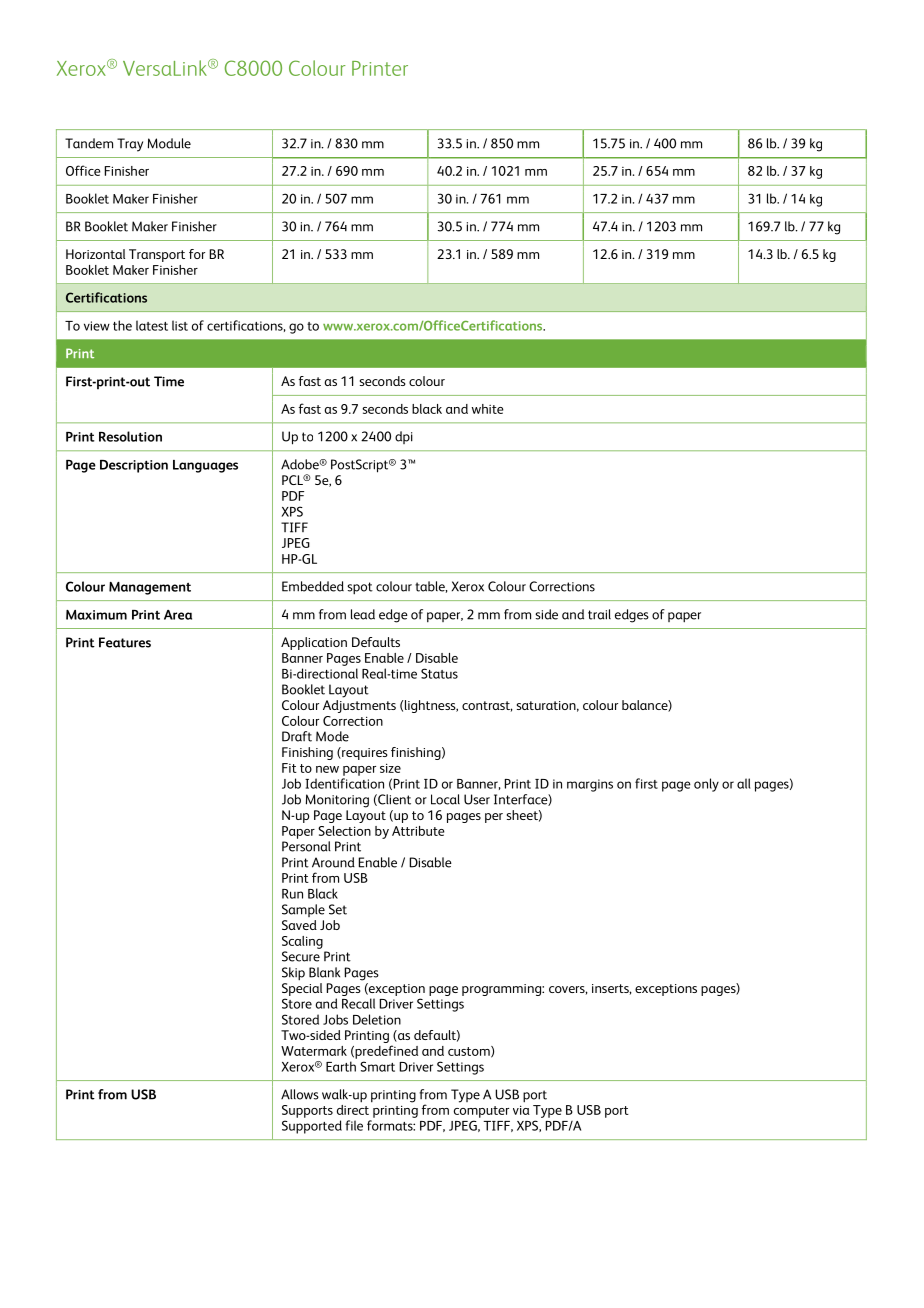  I want to click on white, so click(488, 409).
